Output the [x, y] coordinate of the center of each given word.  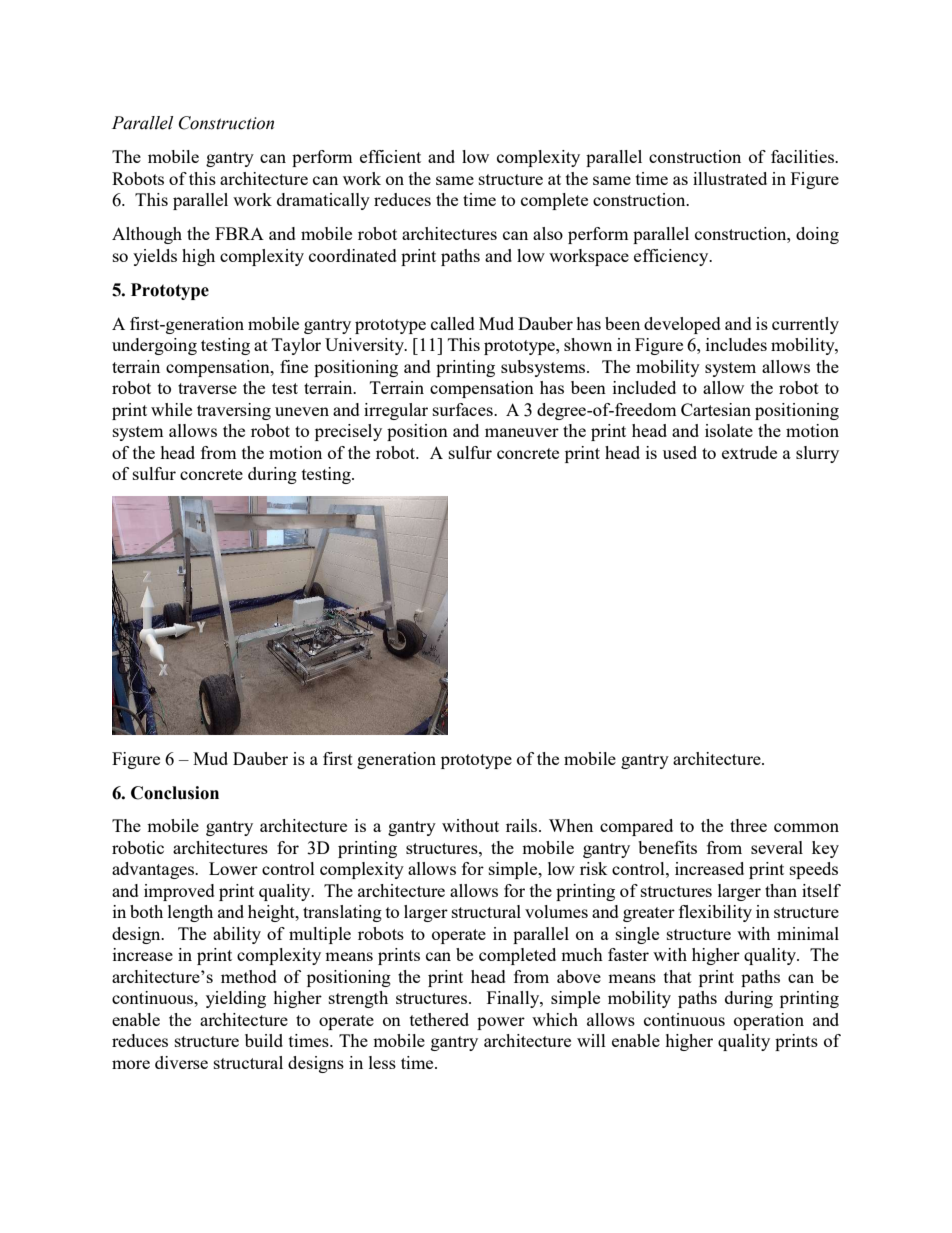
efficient [390, 156]
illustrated [730, 178]
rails [523, 825]
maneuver [522, 432]
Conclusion [175, 793]
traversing [234, 411]
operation [769, 1021]
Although [147, 235]
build [264, 1040]
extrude [749, 452]
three [748, 825]
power [501, 1023]
